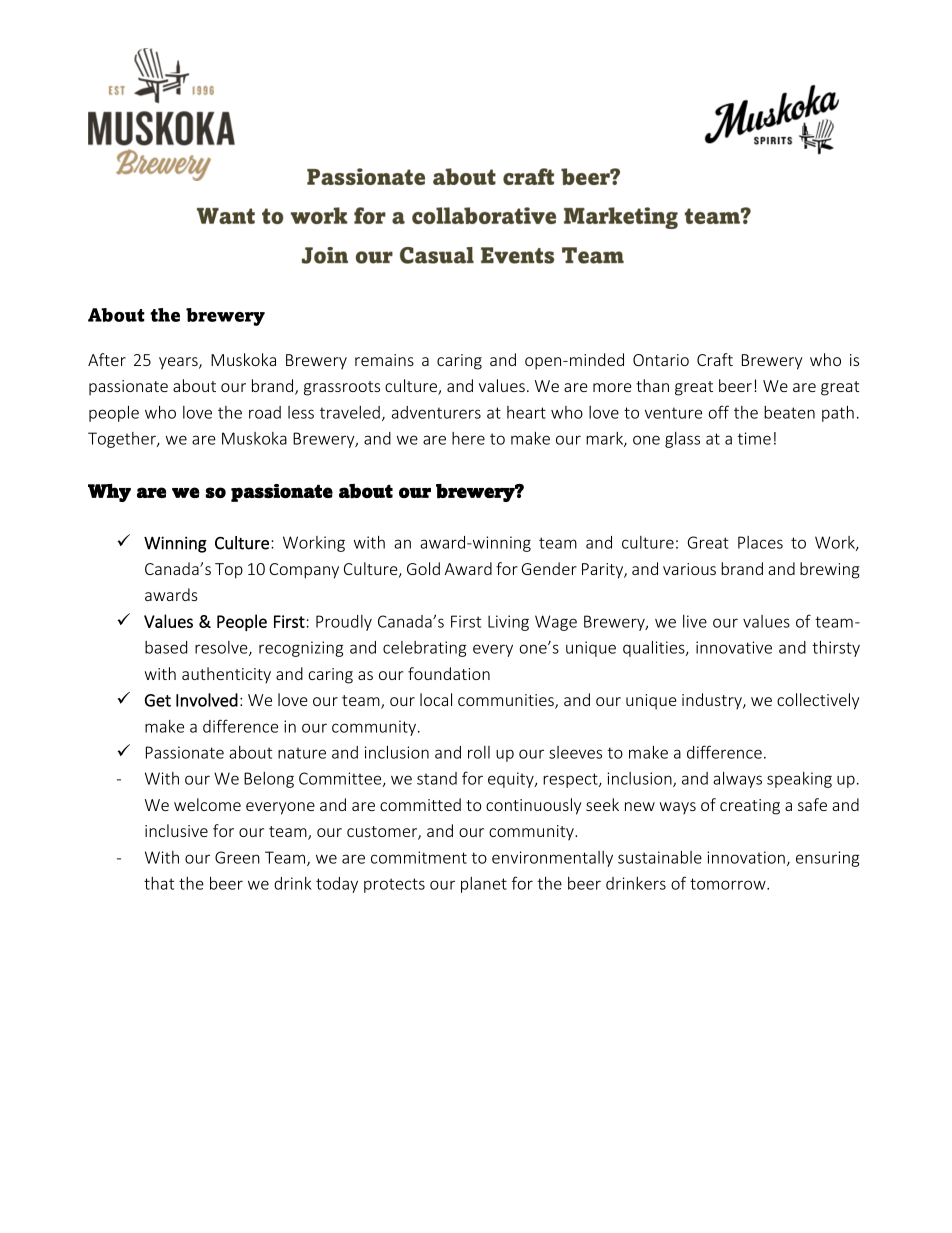 Image resolution: width=952 pixels, height=1233 pixels. Describe the element at coordinates (109, 493) in the screenshot. I see `Why` at that location.
